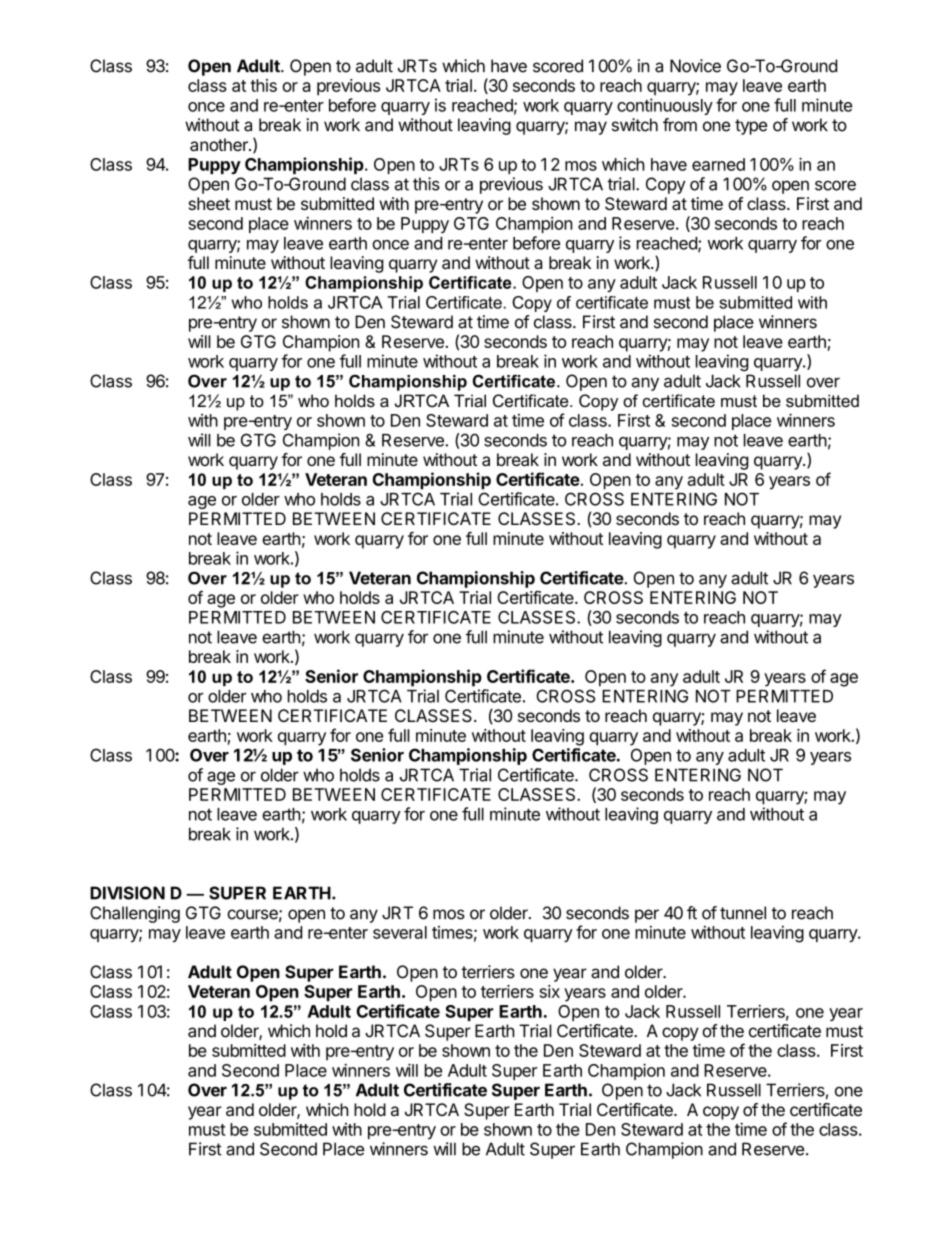 This image has height=1233, width=952. I want to click on sheet, so click(209, 203).
